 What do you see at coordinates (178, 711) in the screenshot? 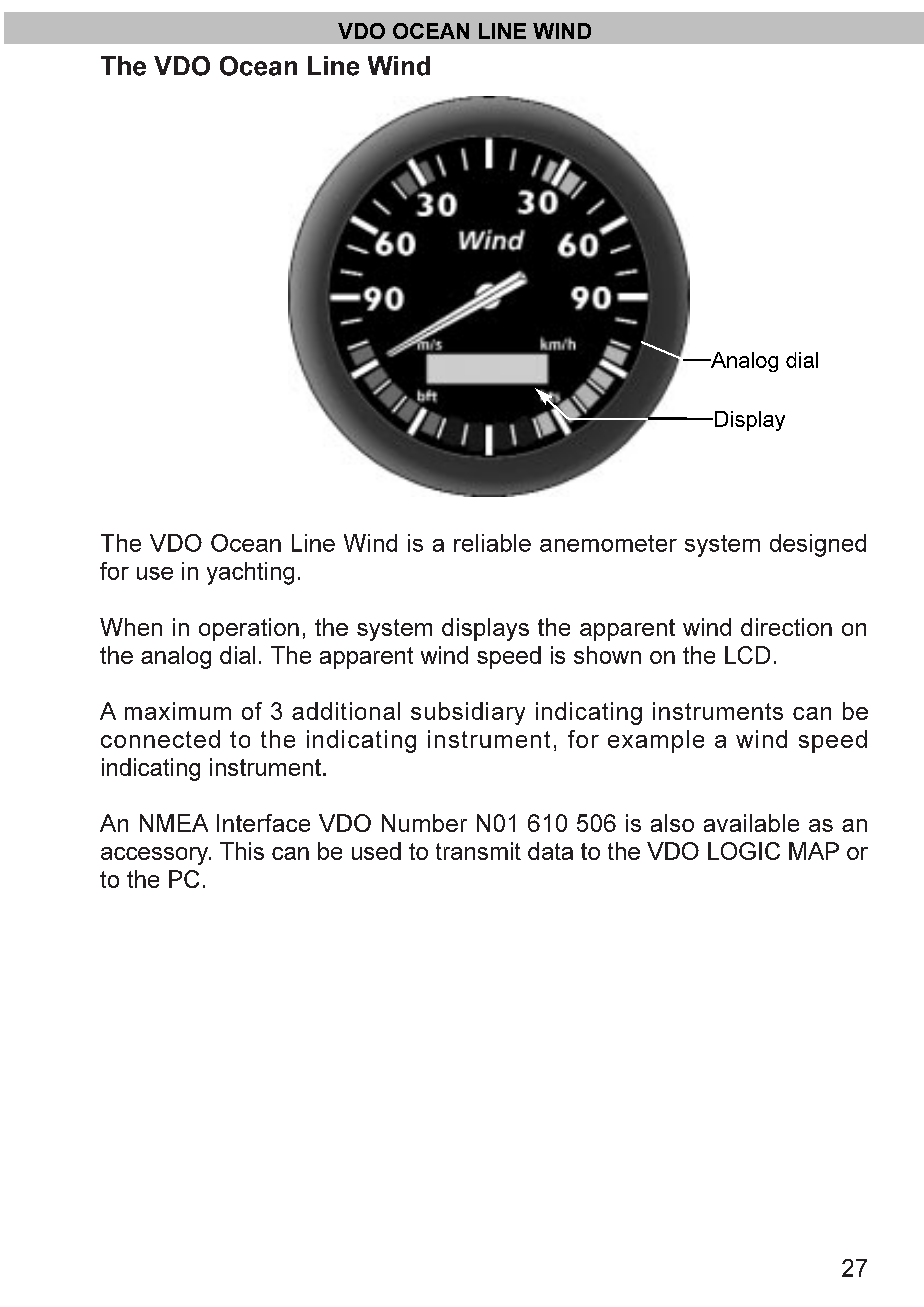
I see `maximum` at bounding box center [178, 711].
